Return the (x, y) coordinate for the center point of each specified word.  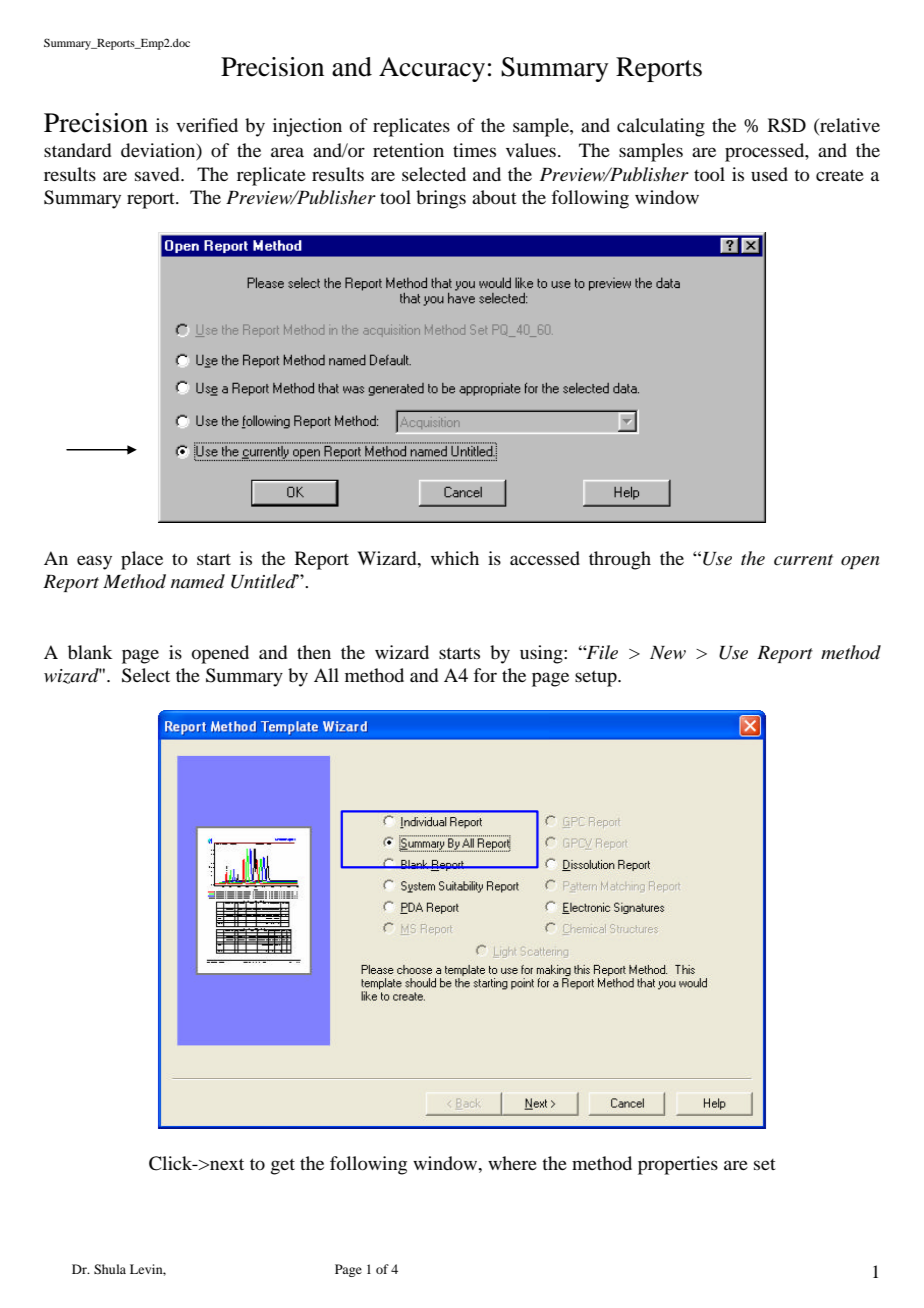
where (512, 1163)
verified (207, 125)
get (283, 1167)
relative (849, 126)
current (803, 560)
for (485, 675)
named (198, 581)
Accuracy (432, 69)
